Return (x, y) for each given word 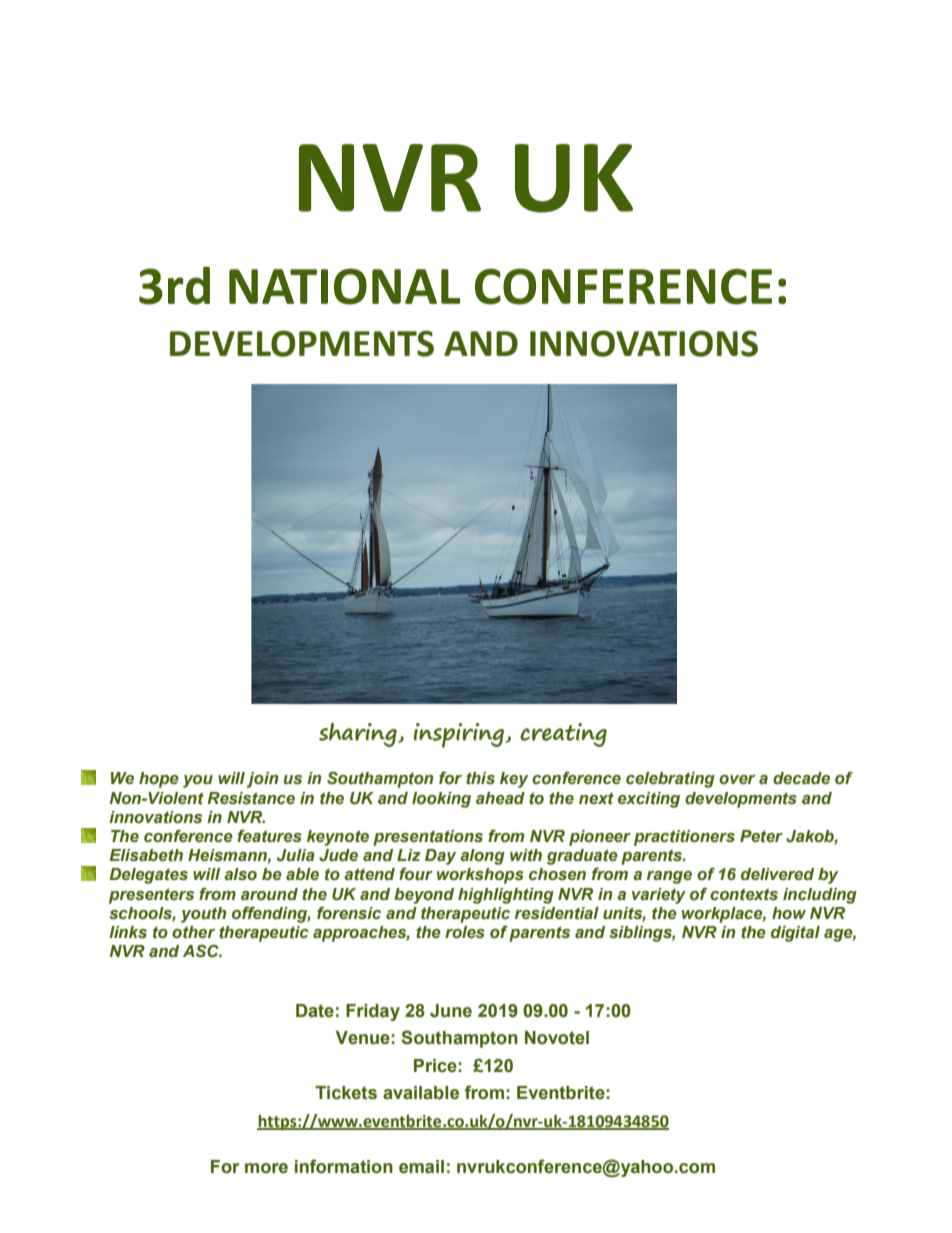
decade (801, 778)
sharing (359, 735)
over (737, 780)
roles (465, 932)
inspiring (460, 735)
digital (795, 934)
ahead (500, 798)
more (266, 1168)
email (421, 1167)
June (451, 1011)
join (263, 780)
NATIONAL (345, 286)
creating (563, 735)
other (193, 932)
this (480, 778)
